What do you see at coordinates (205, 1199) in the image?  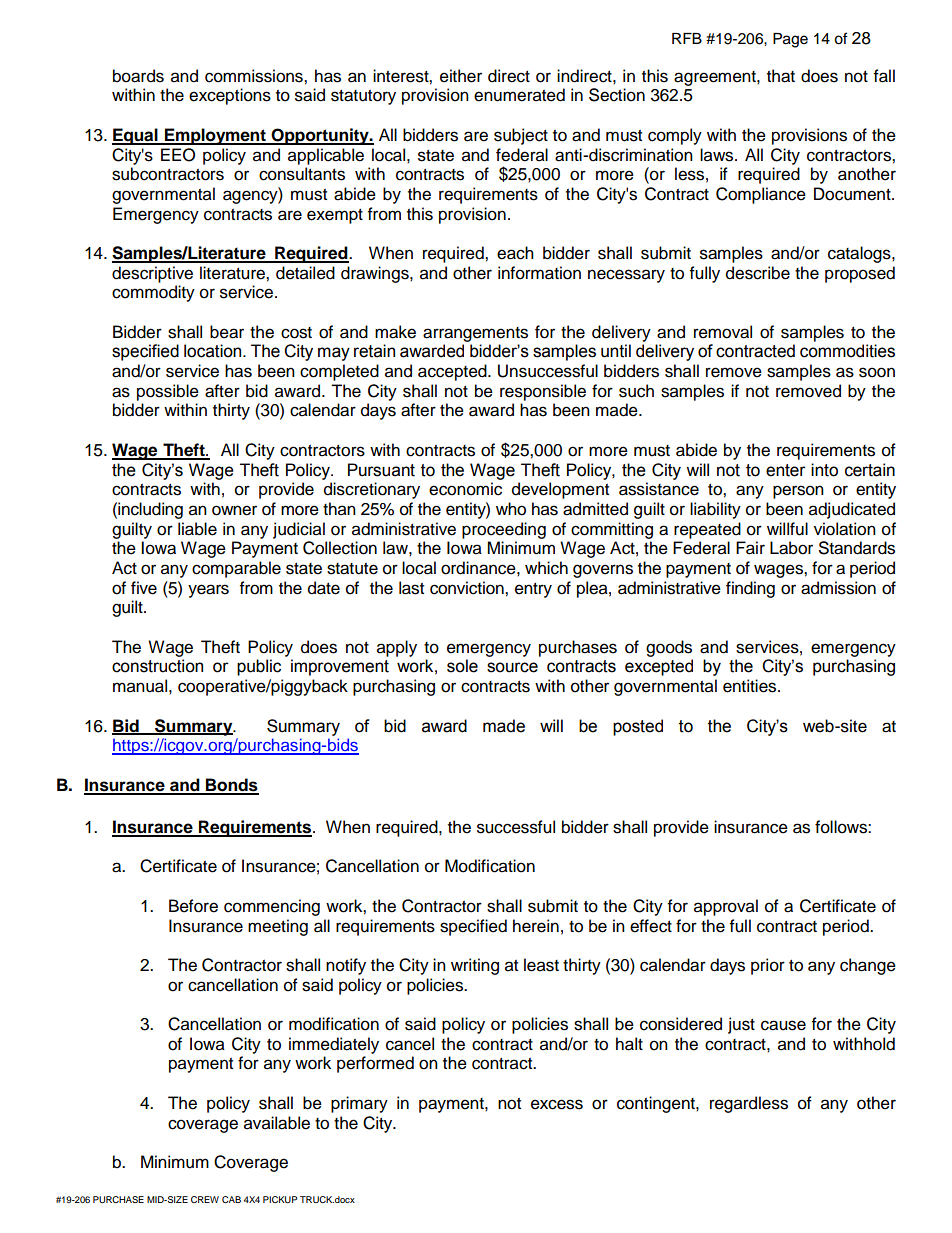 I see `CREW` at bounding box center [205, 1199].
